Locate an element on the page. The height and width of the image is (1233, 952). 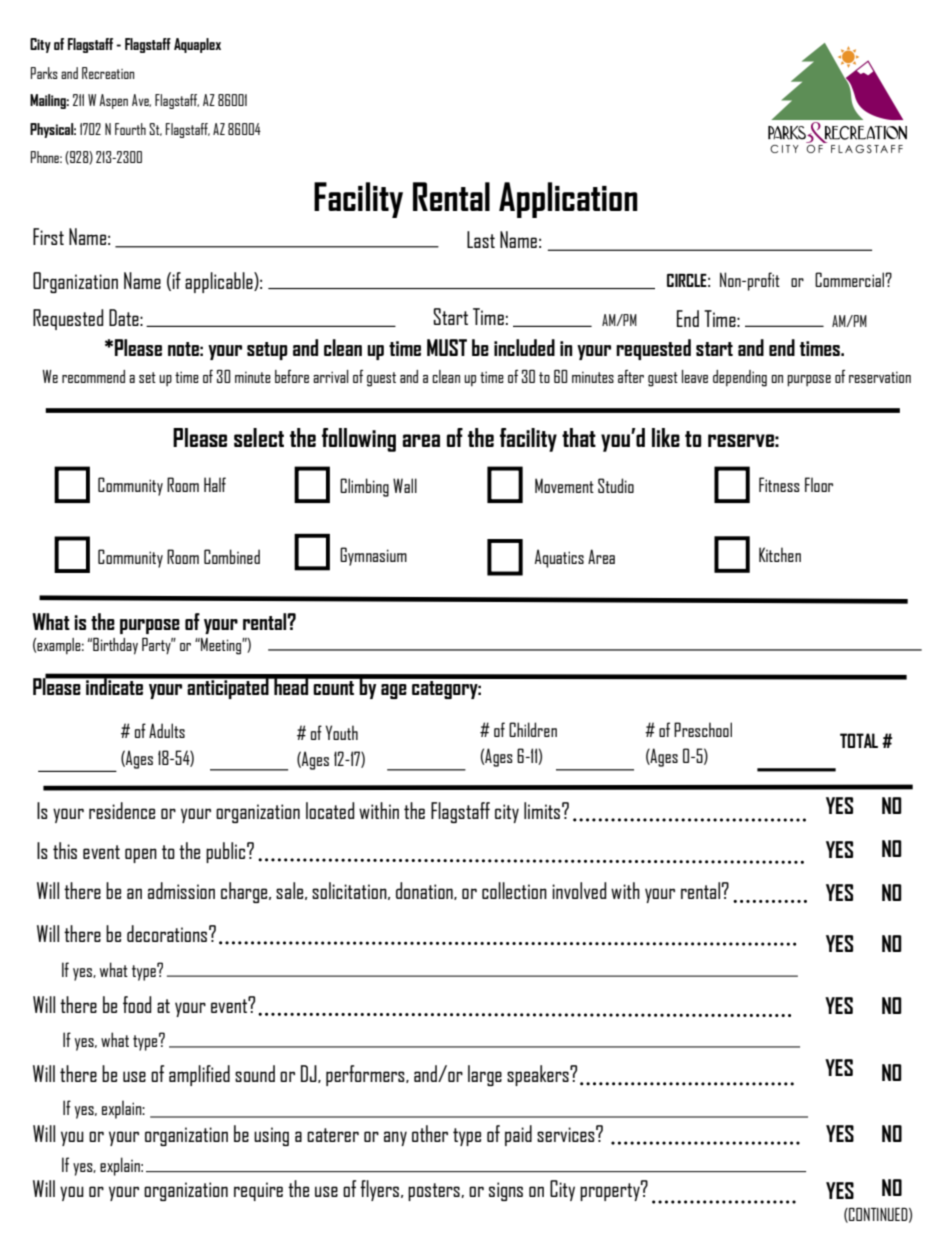
require is located at coordinates (258, 1191).
